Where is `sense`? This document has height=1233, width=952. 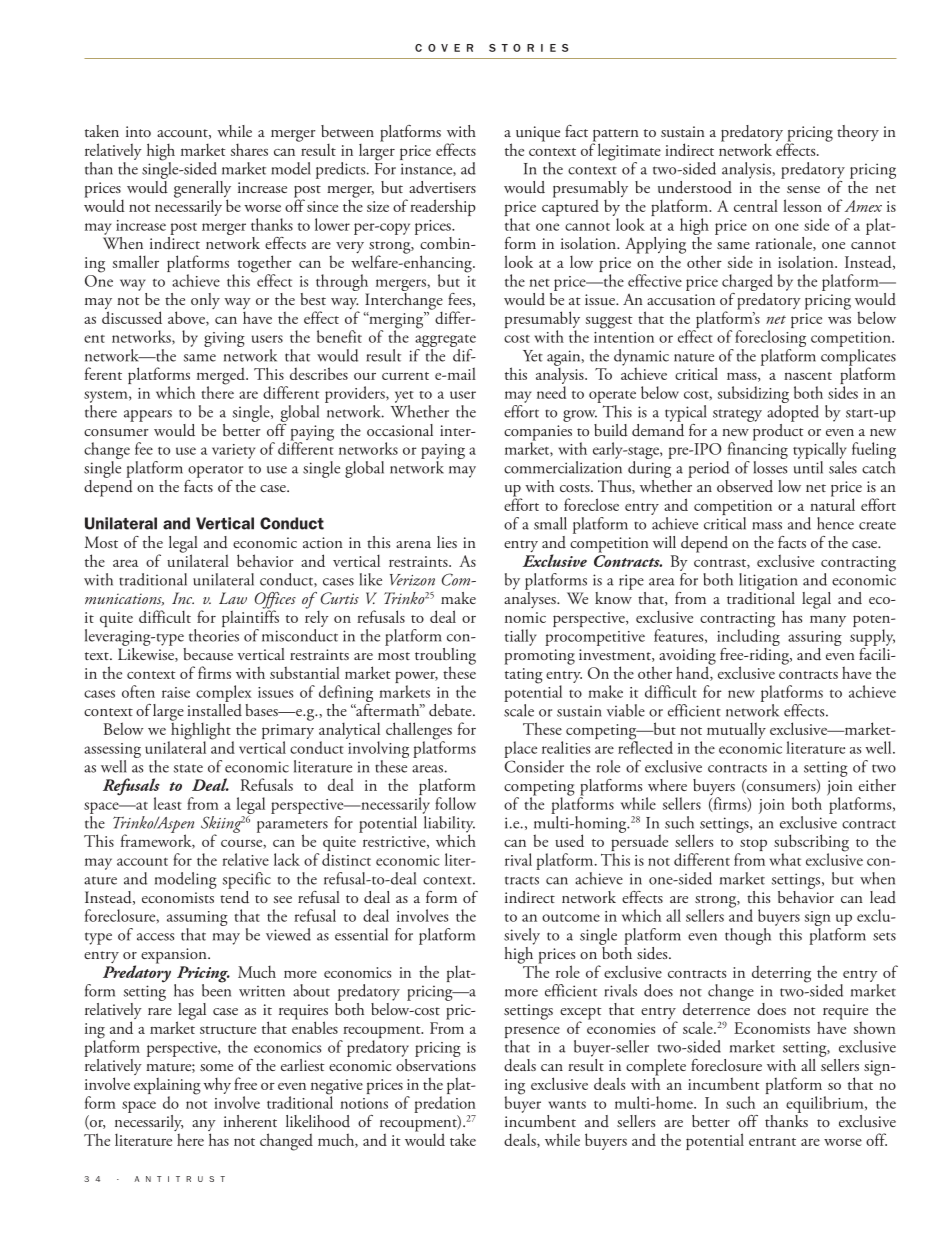
sense is located at coordinates (803, 189).
